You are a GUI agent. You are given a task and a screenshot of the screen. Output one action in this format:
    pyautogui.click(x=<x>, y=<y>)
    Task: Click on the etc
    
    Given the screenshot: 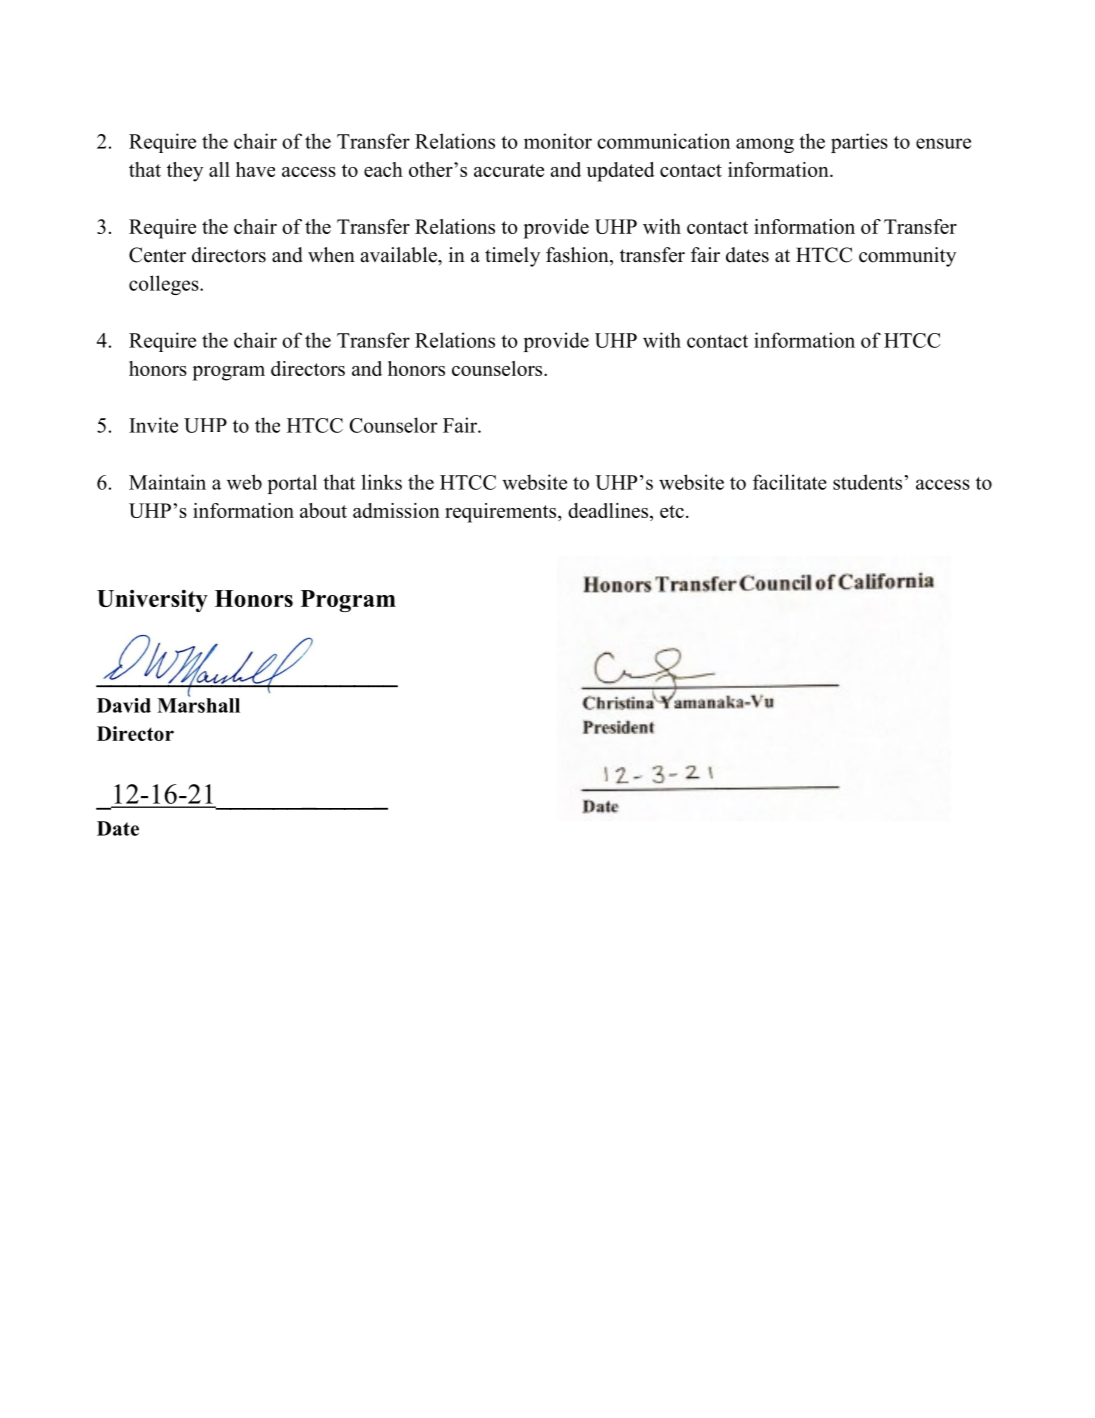 What is the action you would take?
    pyautogui.click(x=672, y=511)
